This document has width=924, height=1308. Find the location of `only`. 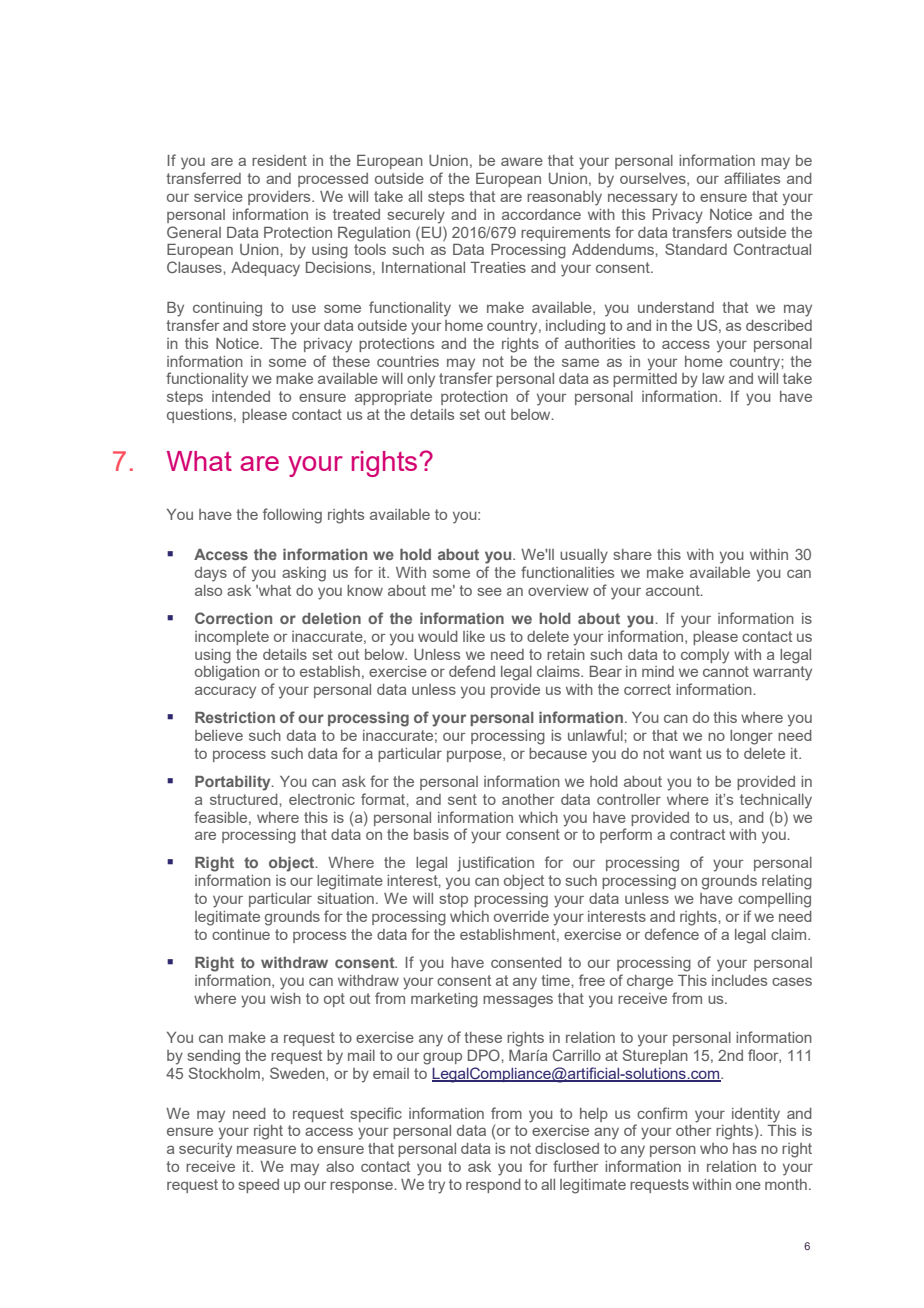

only is located at coordinates (421, 380).
